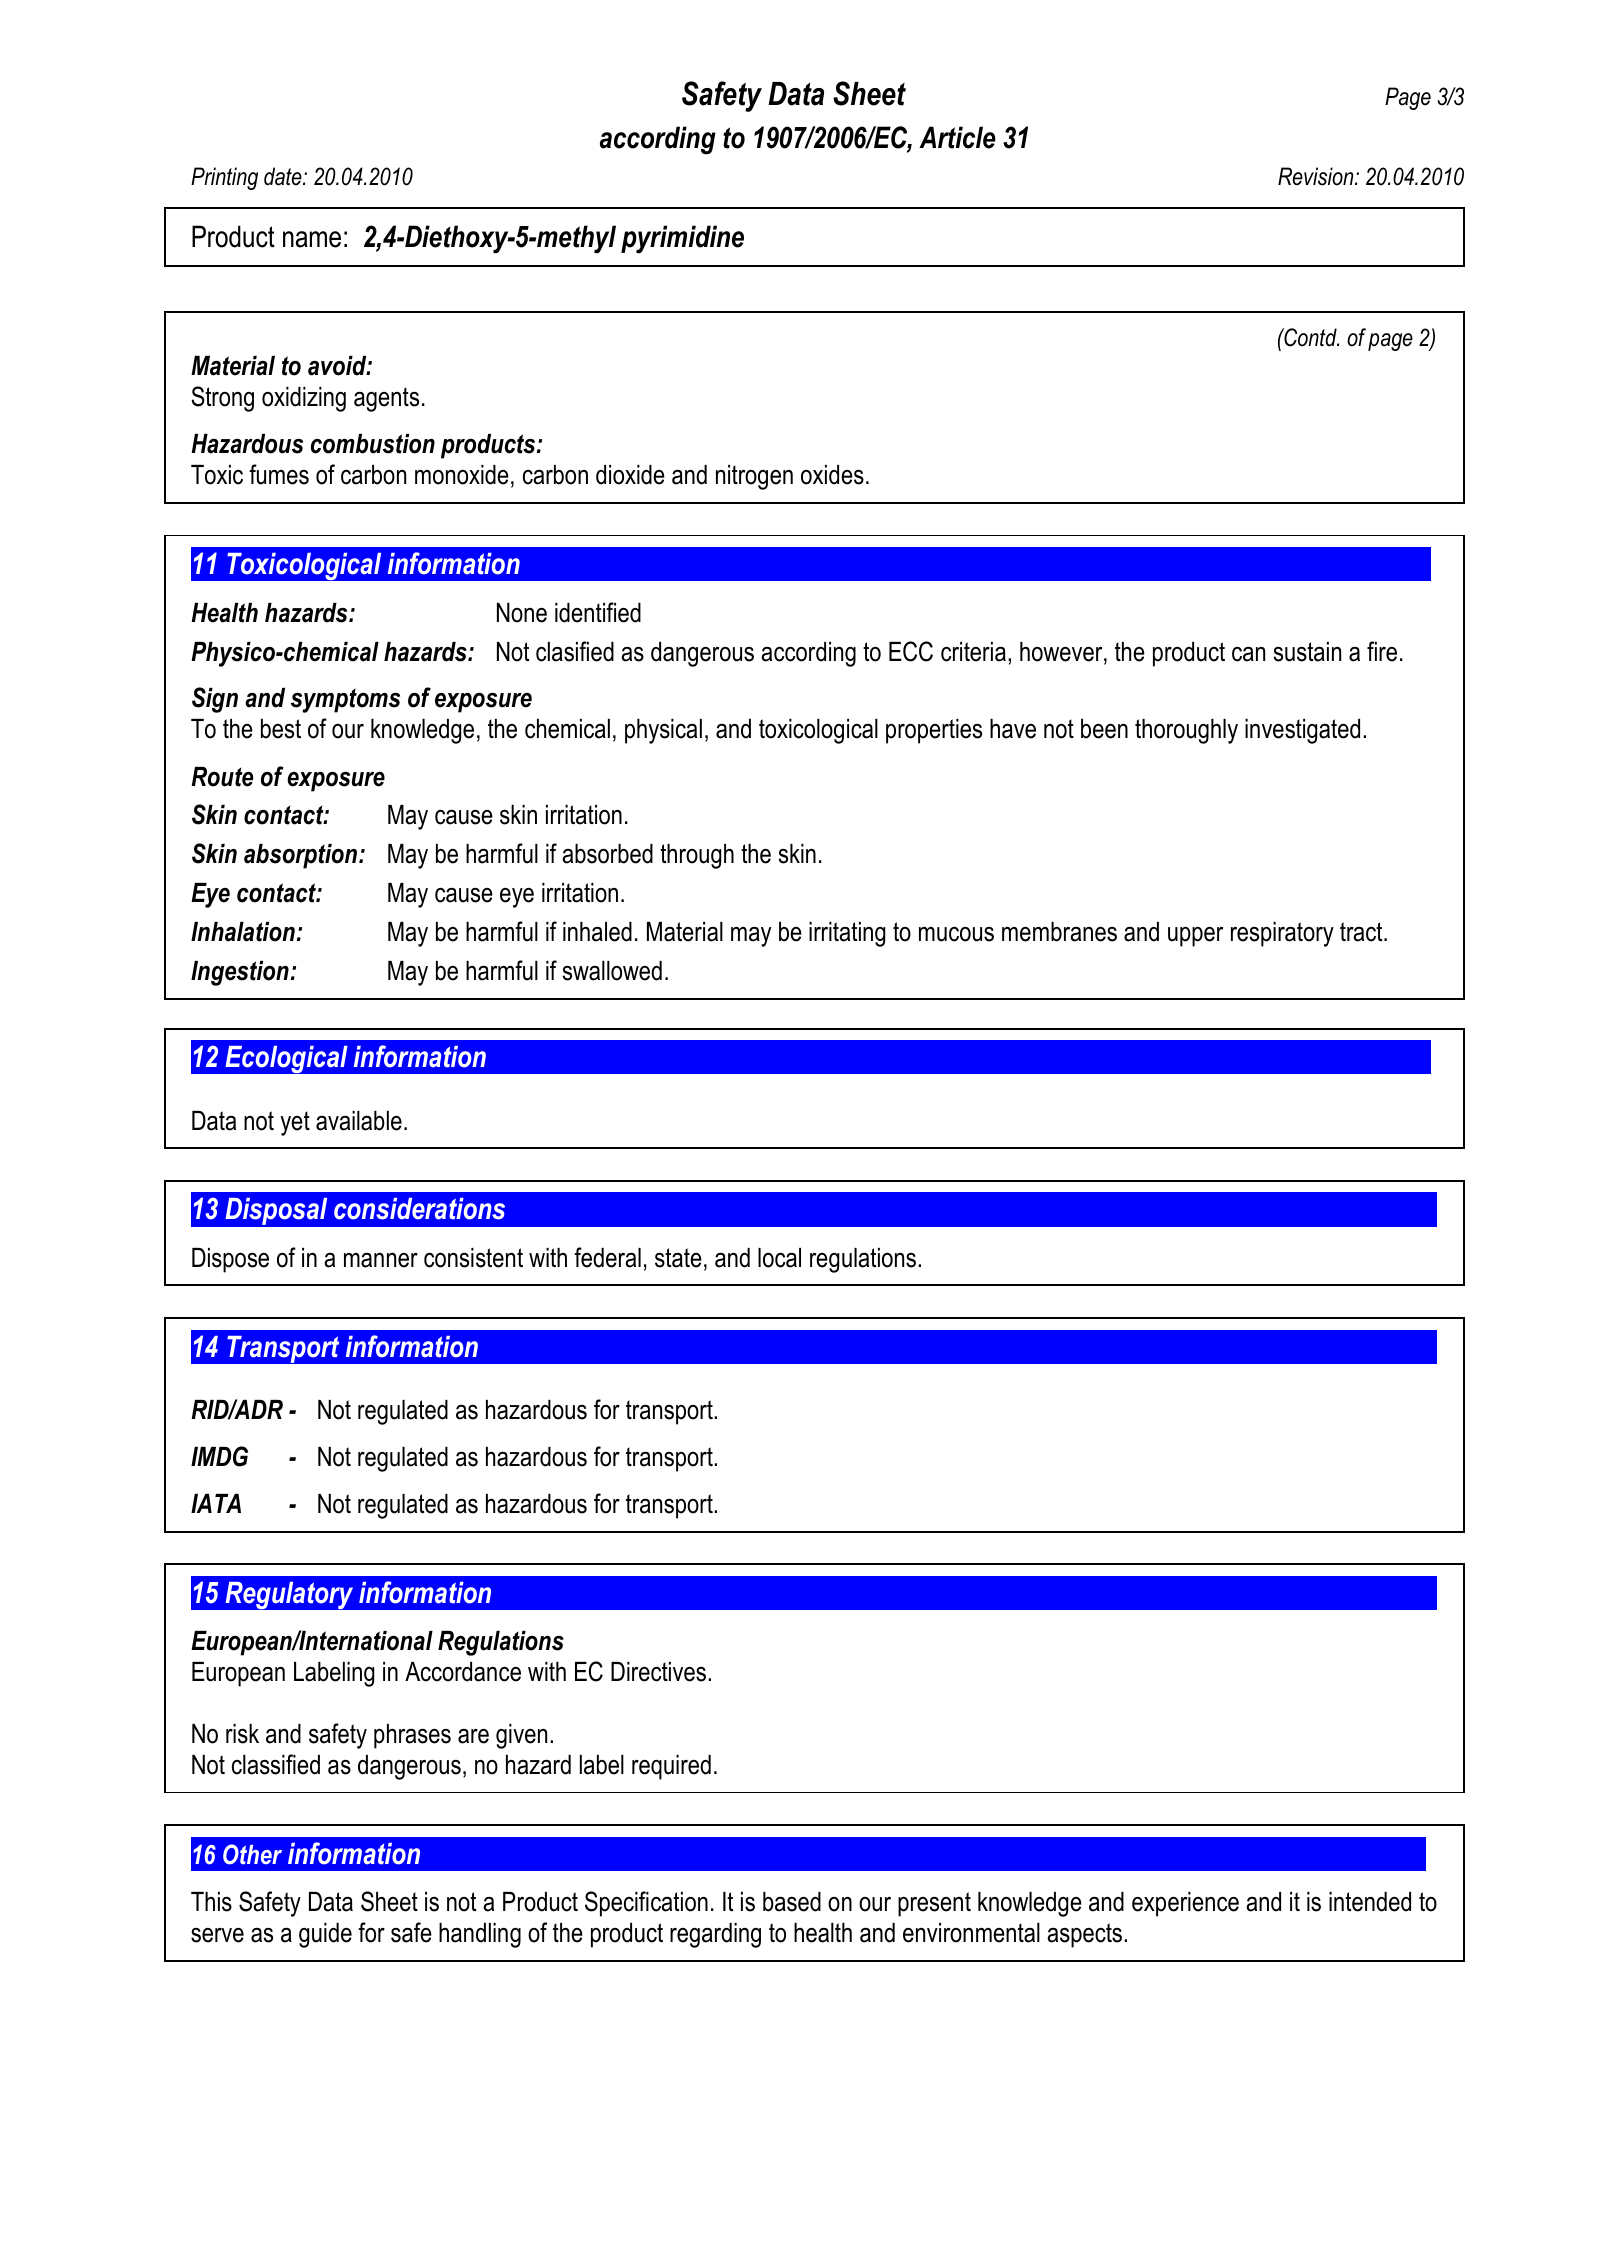 The width and height of the screenshot is (1601, 2265). I want to click on guide, so click(325, 1935).
